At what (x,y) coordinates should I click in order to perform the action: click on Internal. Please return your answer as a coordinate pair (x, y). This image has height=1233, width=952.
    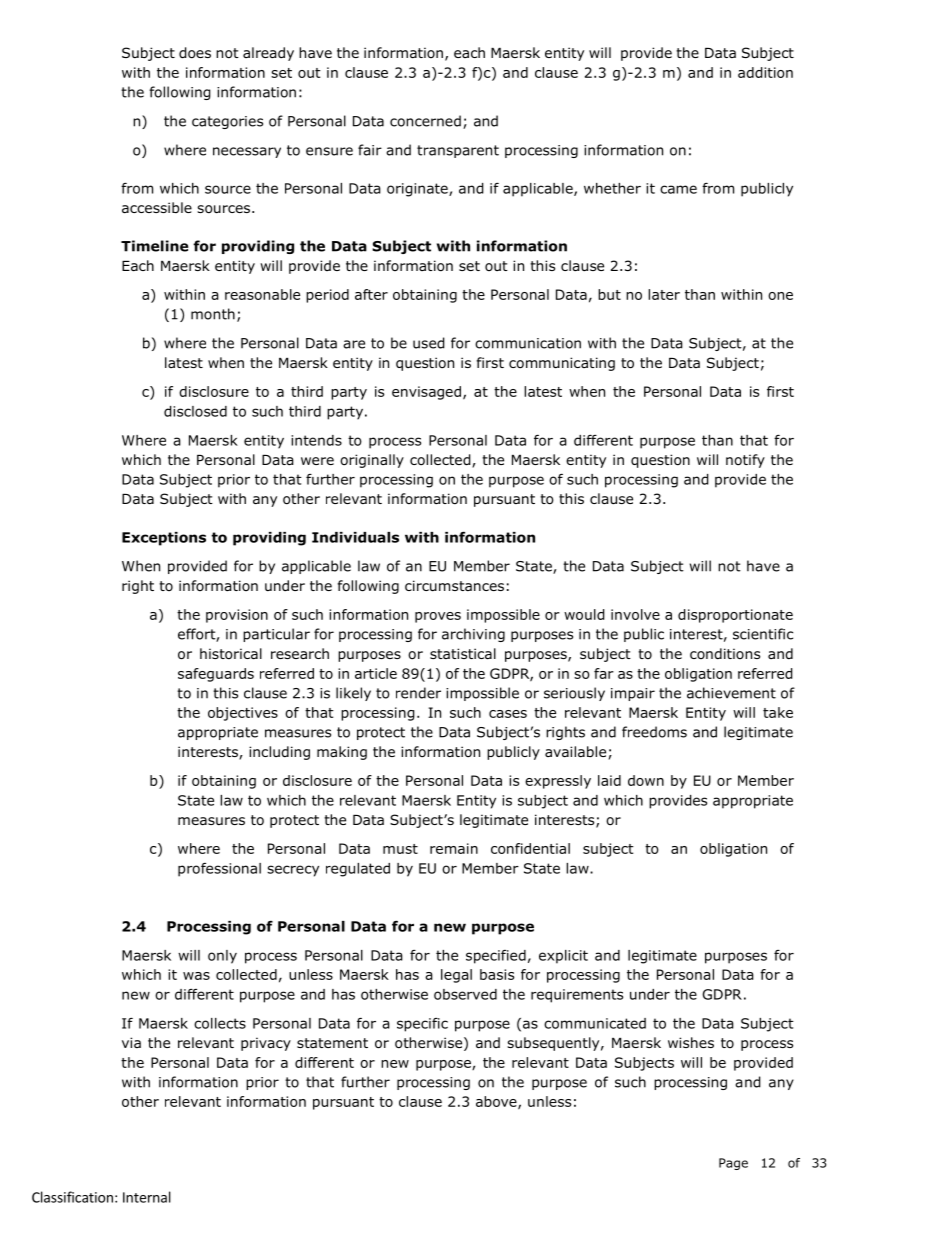
    Looking at the image, I should click on (147, 1197).
